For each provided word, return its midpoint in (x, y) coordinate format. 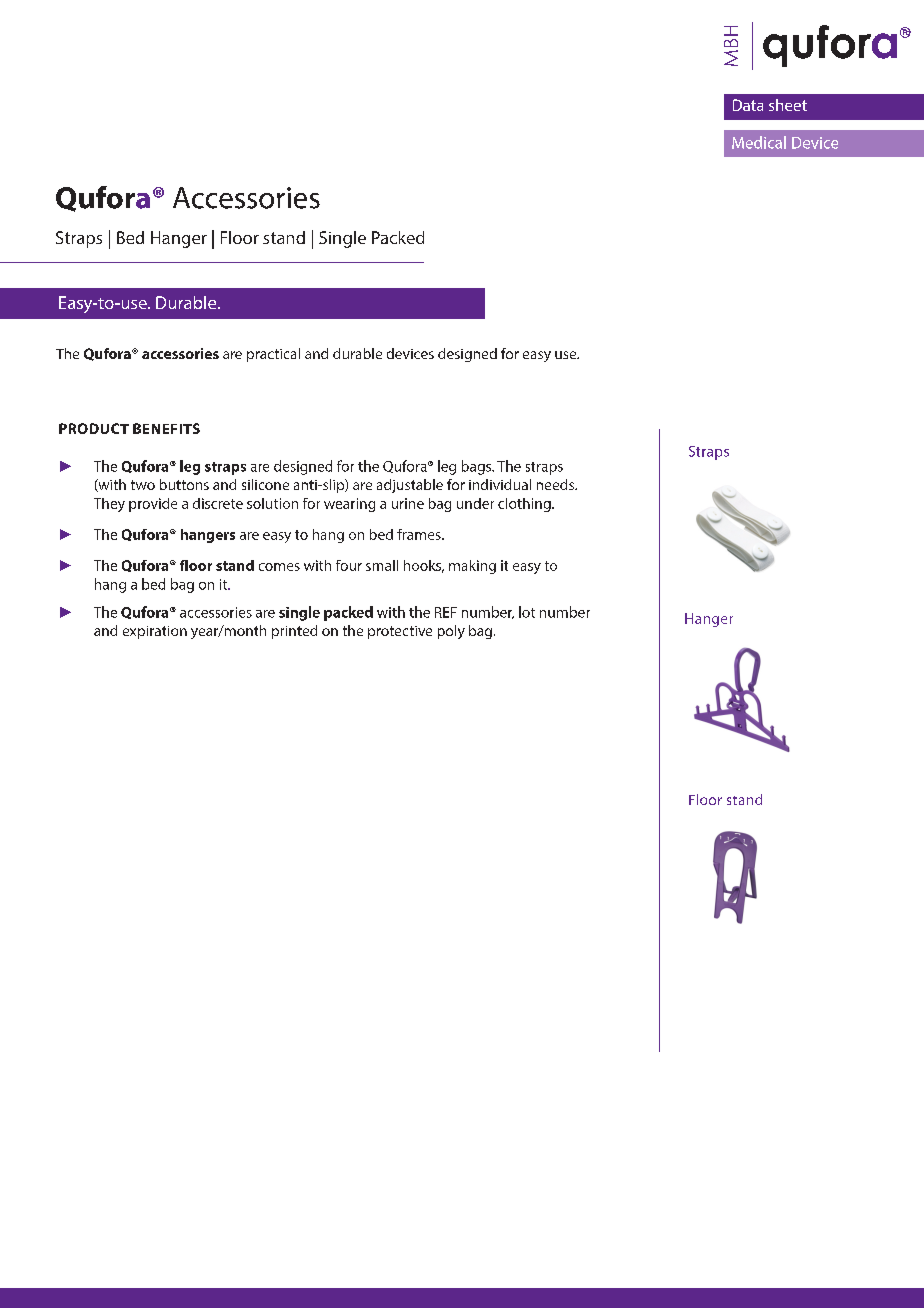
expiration (155, 632)
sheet (788, 105)
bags (478, 467)
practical (273, 355)
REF (446, 612)
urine (408, 503)
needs (556, 484)
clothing (525, 505)
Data (748, 105)
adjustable (410, 486)
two (143, 485)
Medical (759, 142)
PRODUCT (94, 428)
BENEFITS (166, 428)
